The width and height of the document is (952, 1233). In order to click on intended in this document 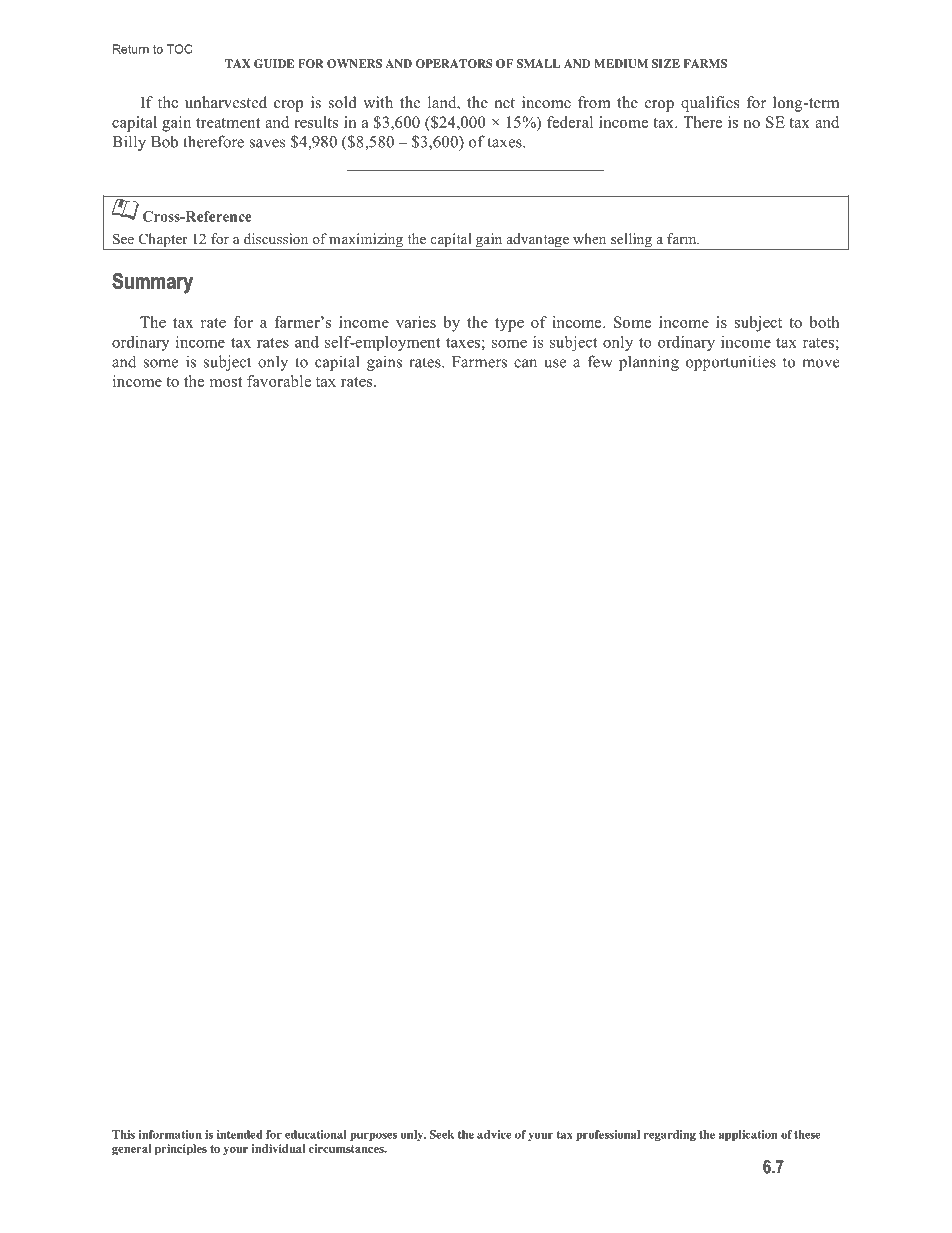, I will do `click(240, 1134)`.
